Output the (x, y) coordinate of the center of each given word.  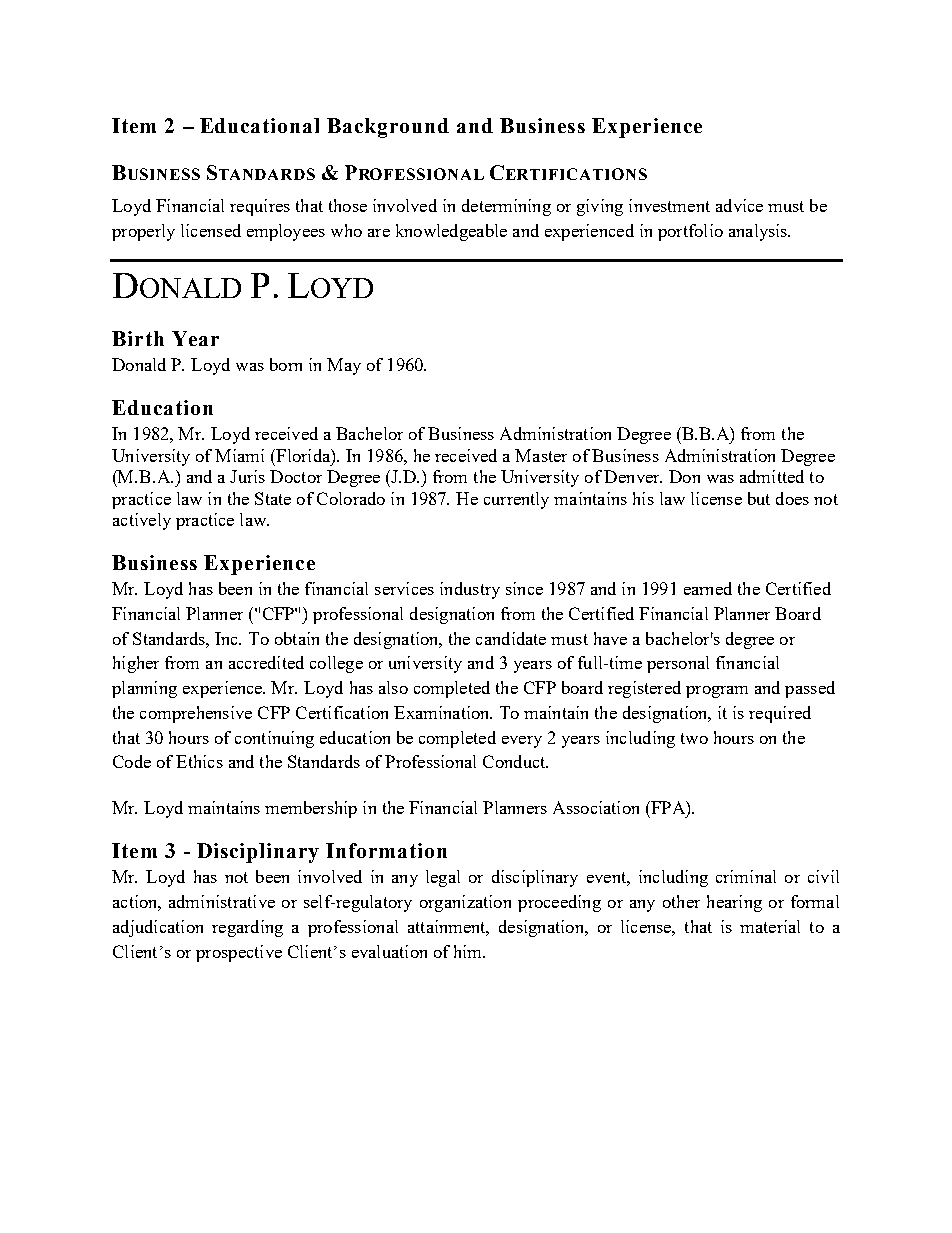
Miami (239, 455)
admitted (772, 476)
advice (739, 205)
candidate (511, 638)
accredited (266, 662)
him (469, 951)
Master (541, 455)
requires (260, 207)
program (717, 692)
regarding (247, 928)
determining (506, 207)
